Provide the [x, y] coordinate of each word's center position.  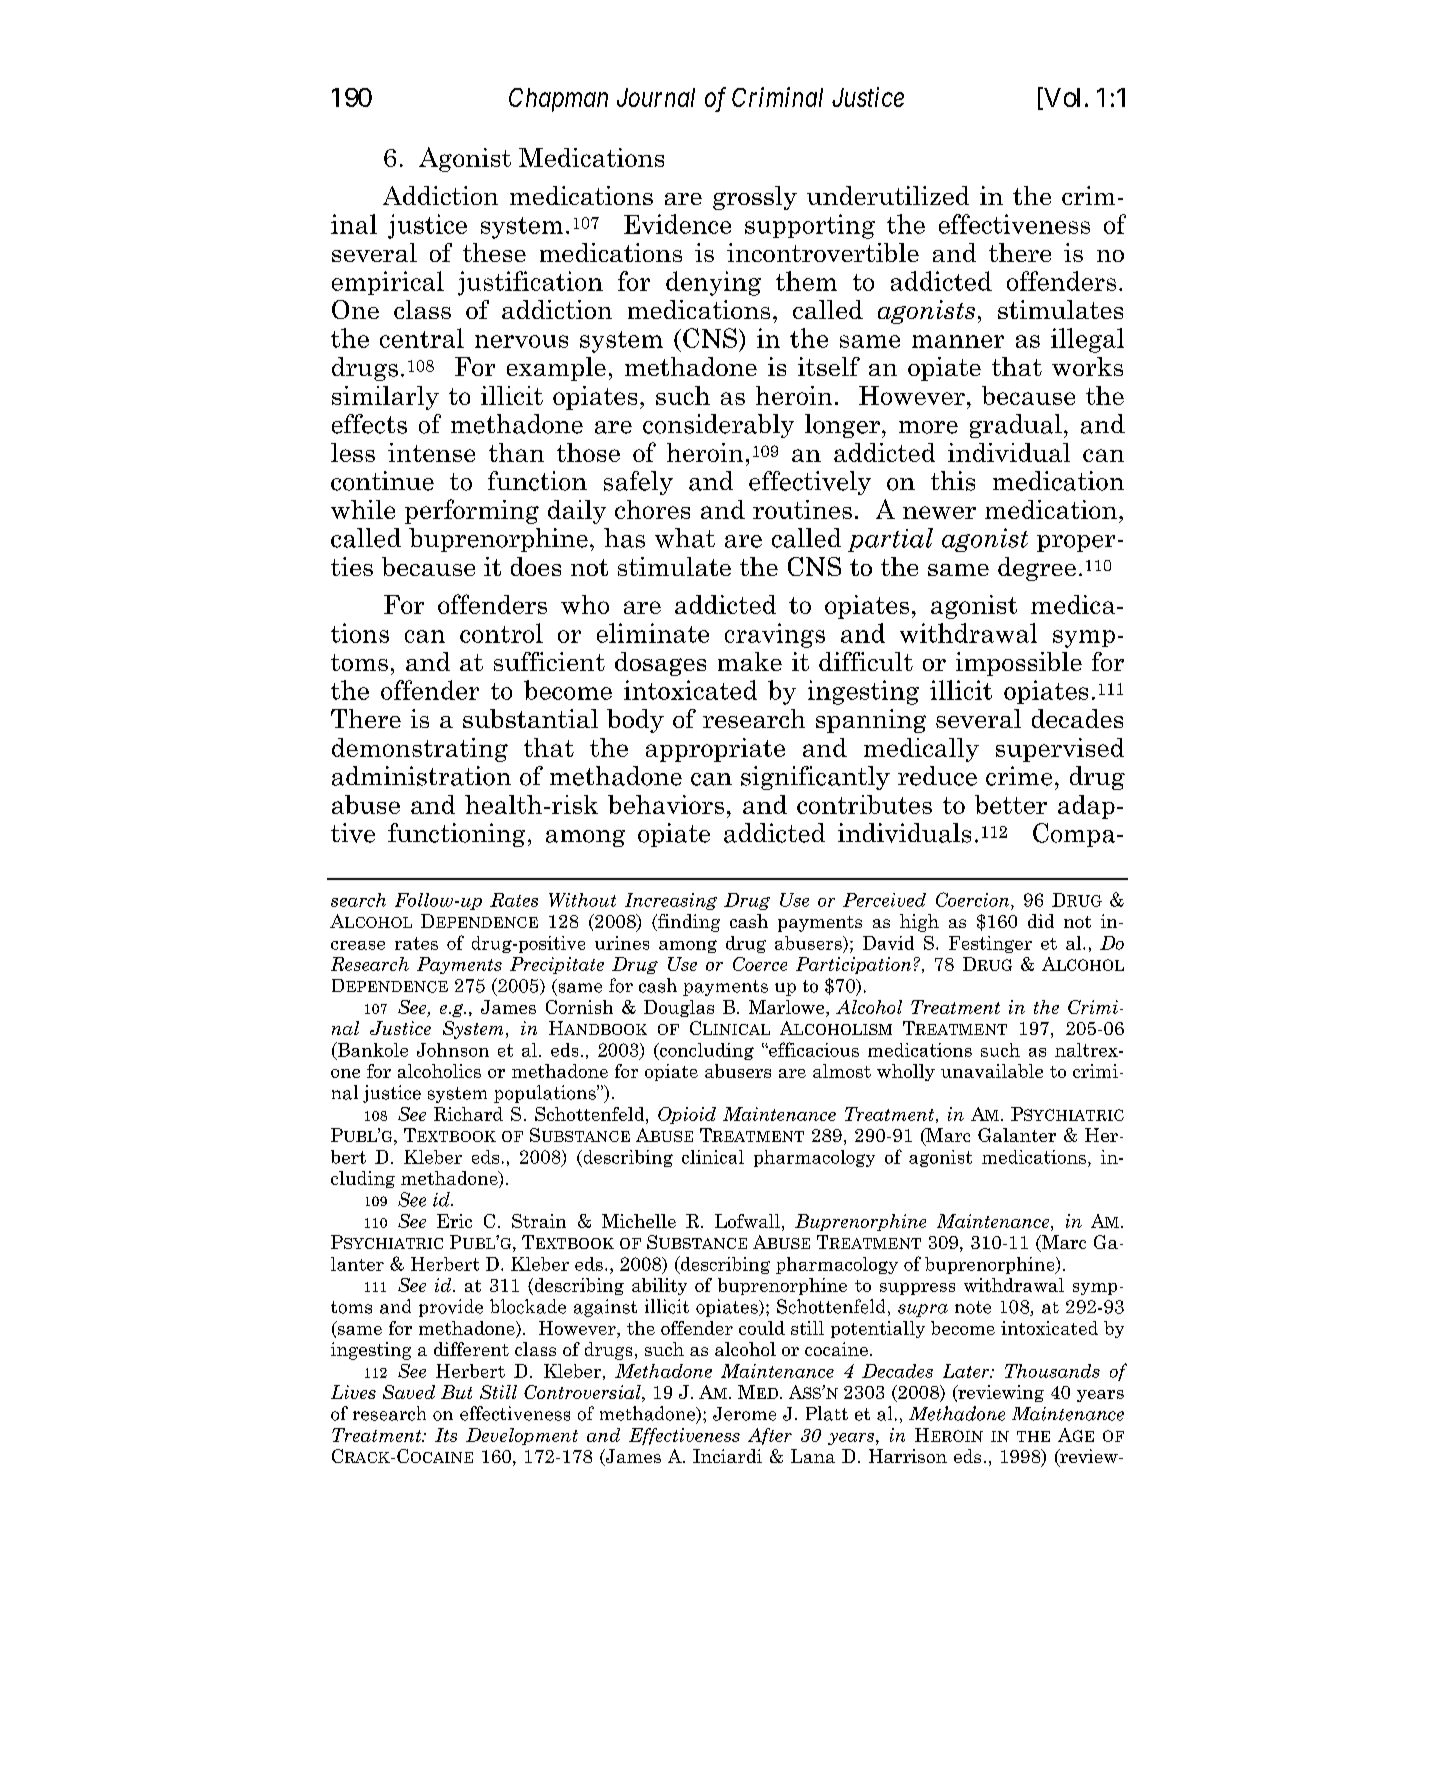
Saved [409, 1392]
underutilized [888, 195]
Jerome [744, 1414]
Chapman [558, 100]
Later [967, 1371]
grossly [755, 198]
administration [421, 776]
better [1011, 804]
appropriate [715, 750]
